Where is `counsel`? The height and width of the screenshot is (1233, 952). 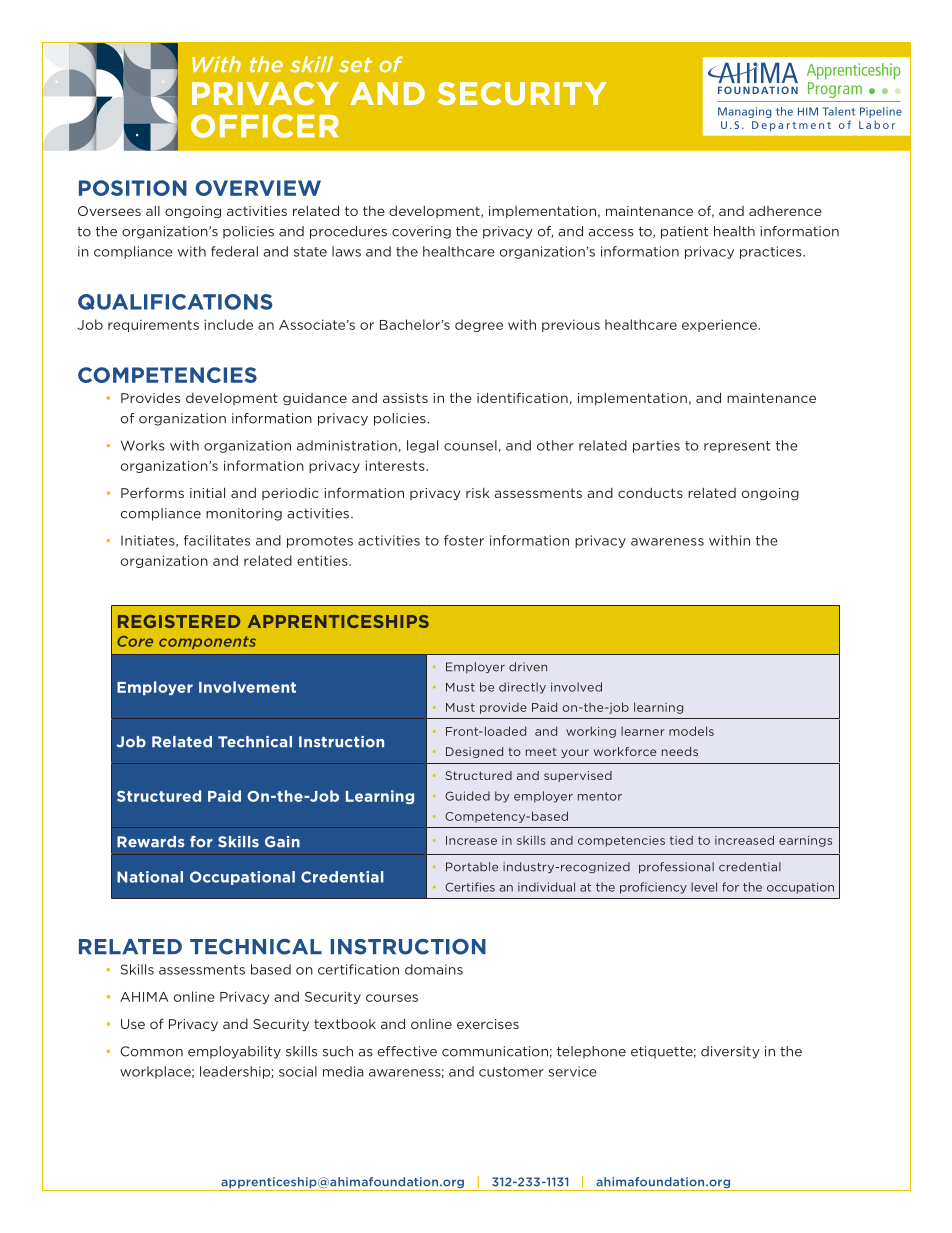
counsel is located at coordinates (470, 445).
